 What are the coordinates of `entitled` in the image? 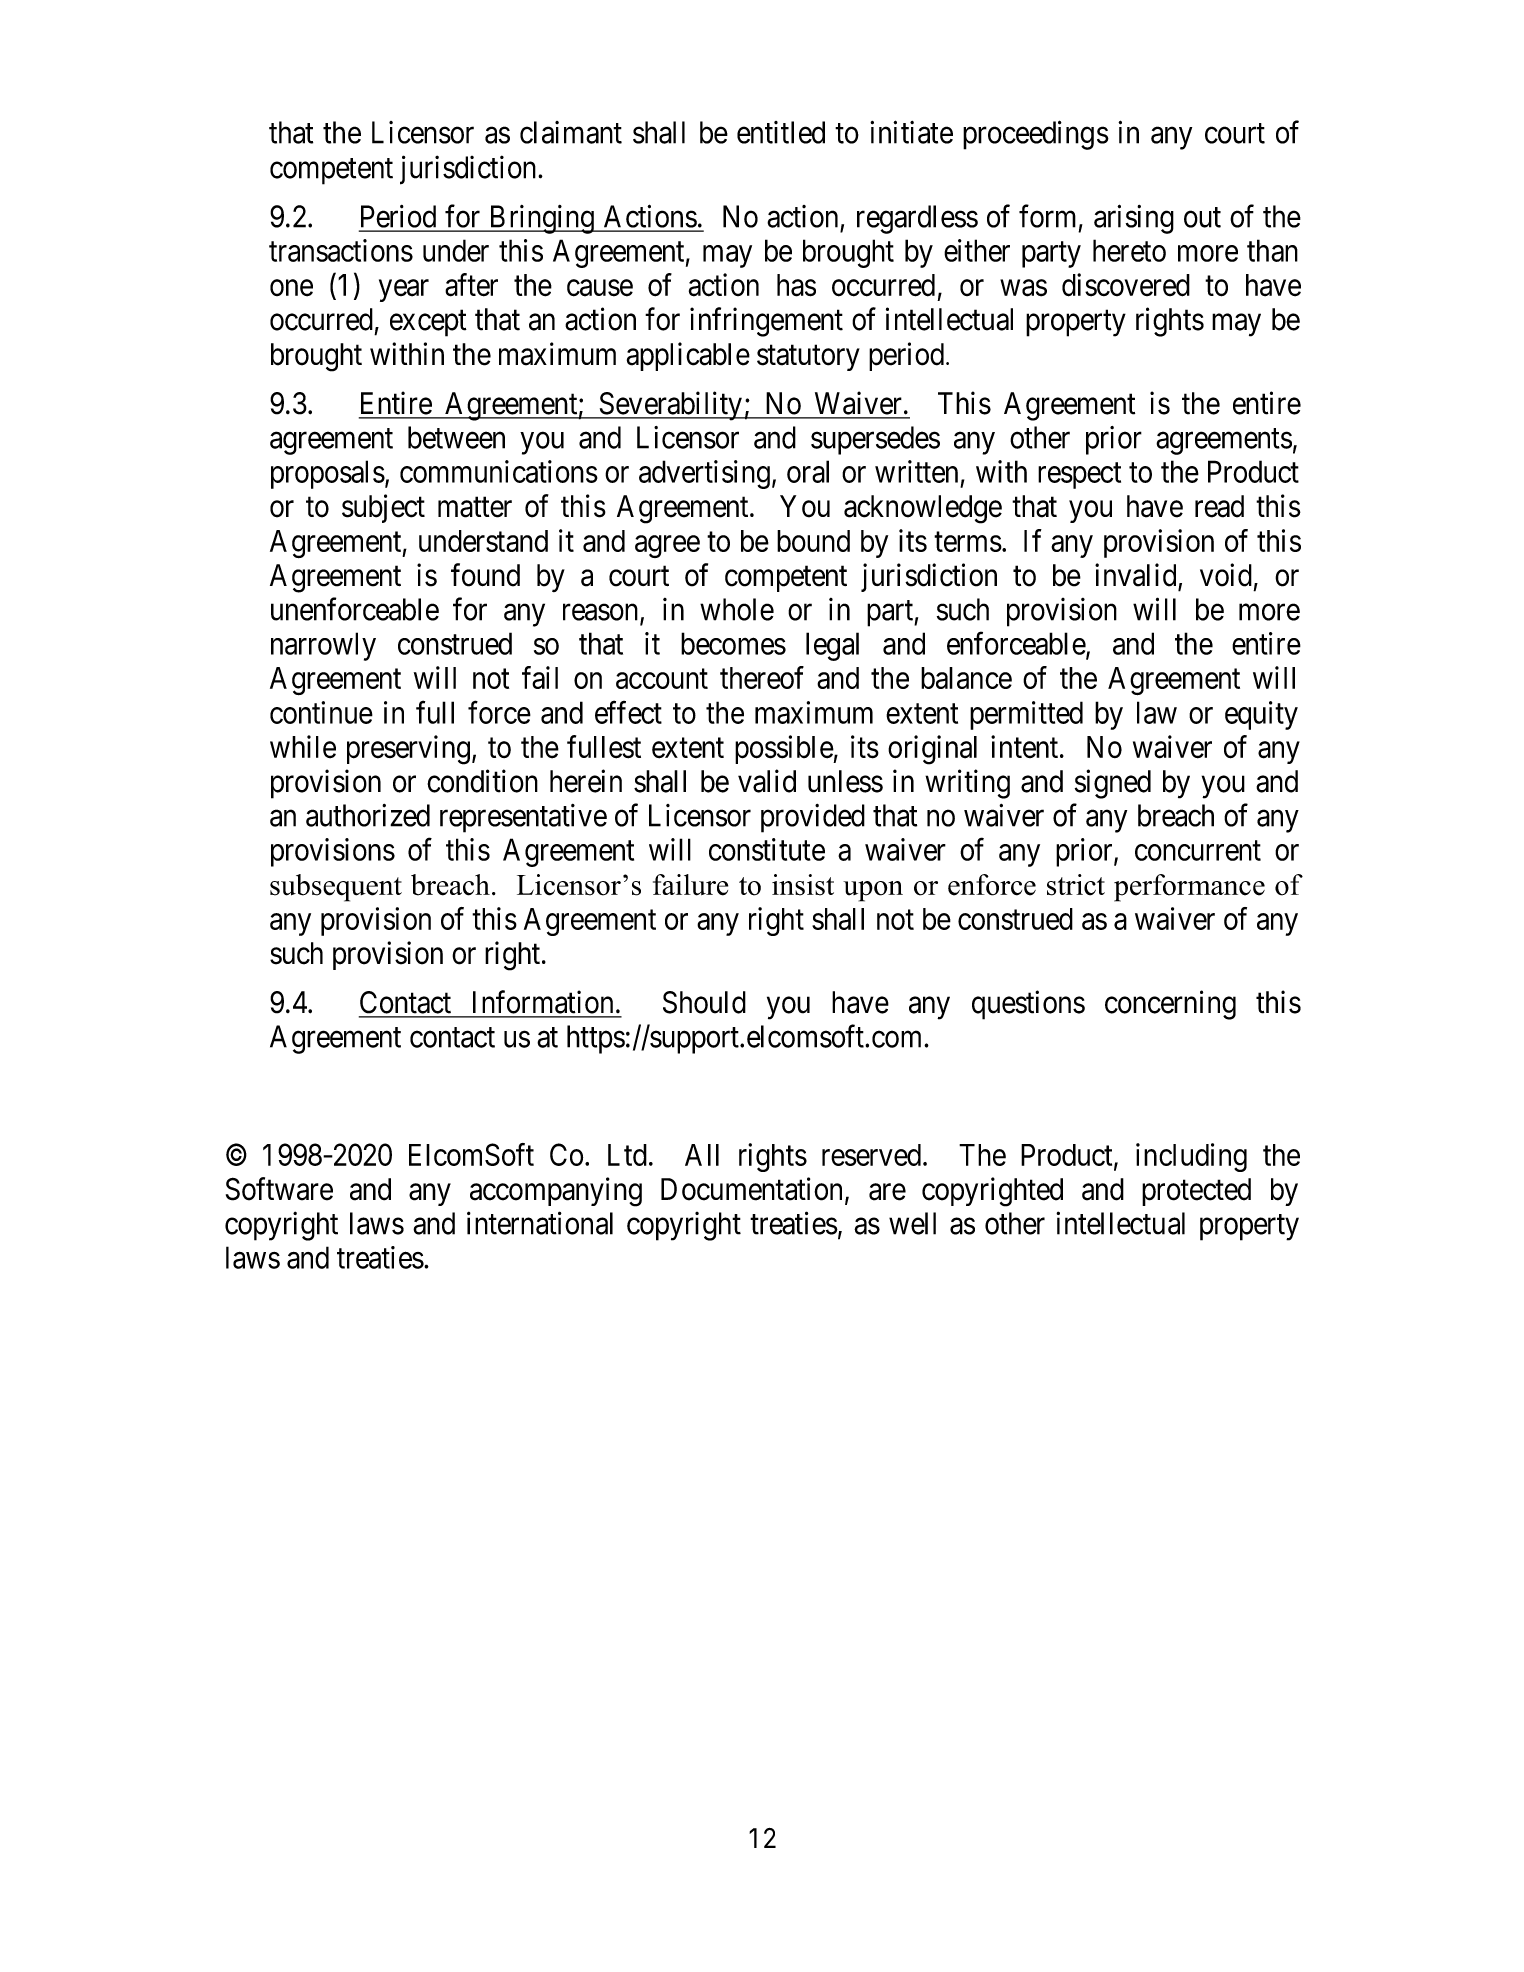 It's located at (781, 132).
